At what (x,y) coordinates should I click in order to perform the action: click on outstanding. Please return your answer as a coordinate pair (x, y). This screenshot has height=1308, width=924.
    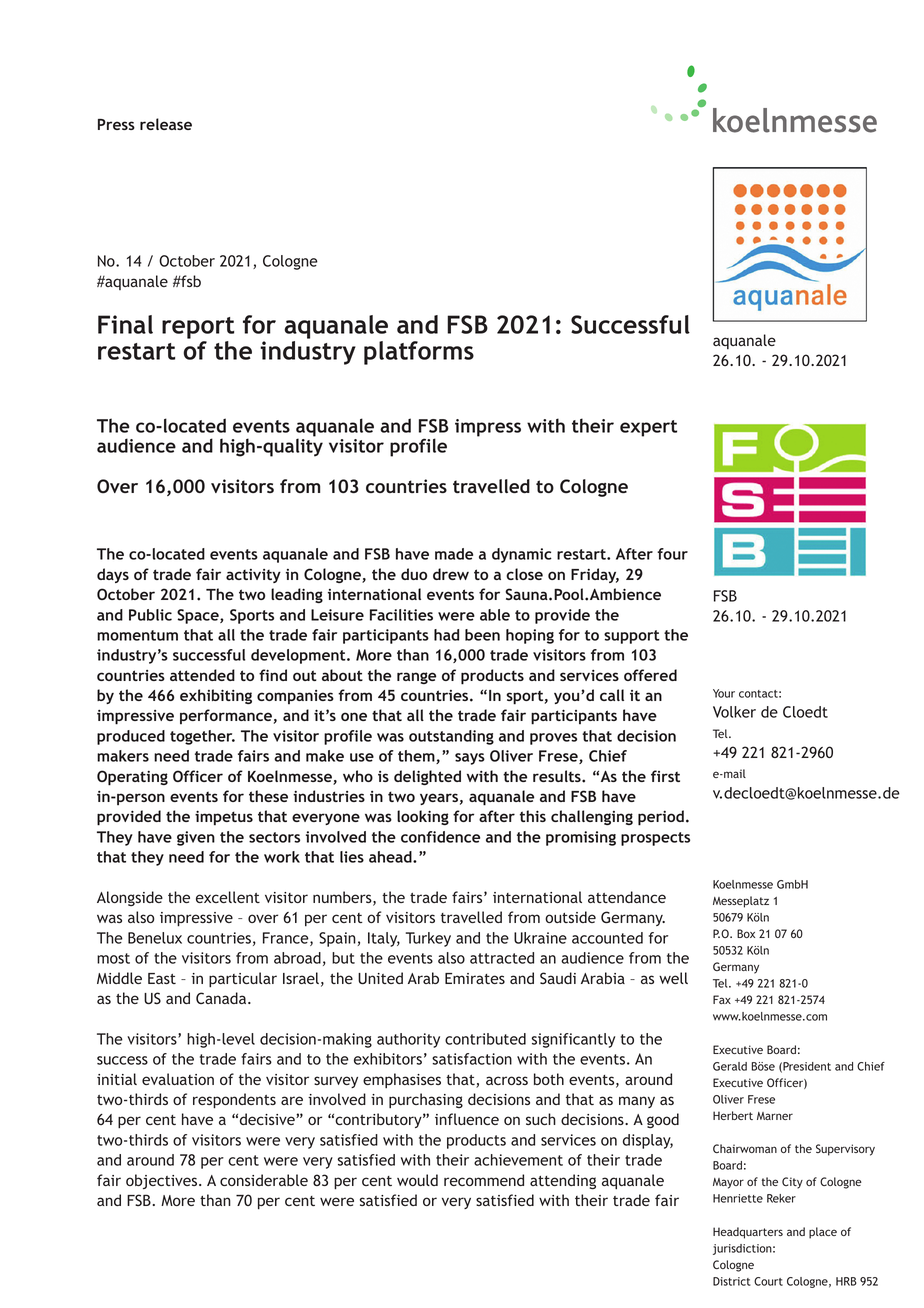
    Looking at the image, I should click on (451, 737).
